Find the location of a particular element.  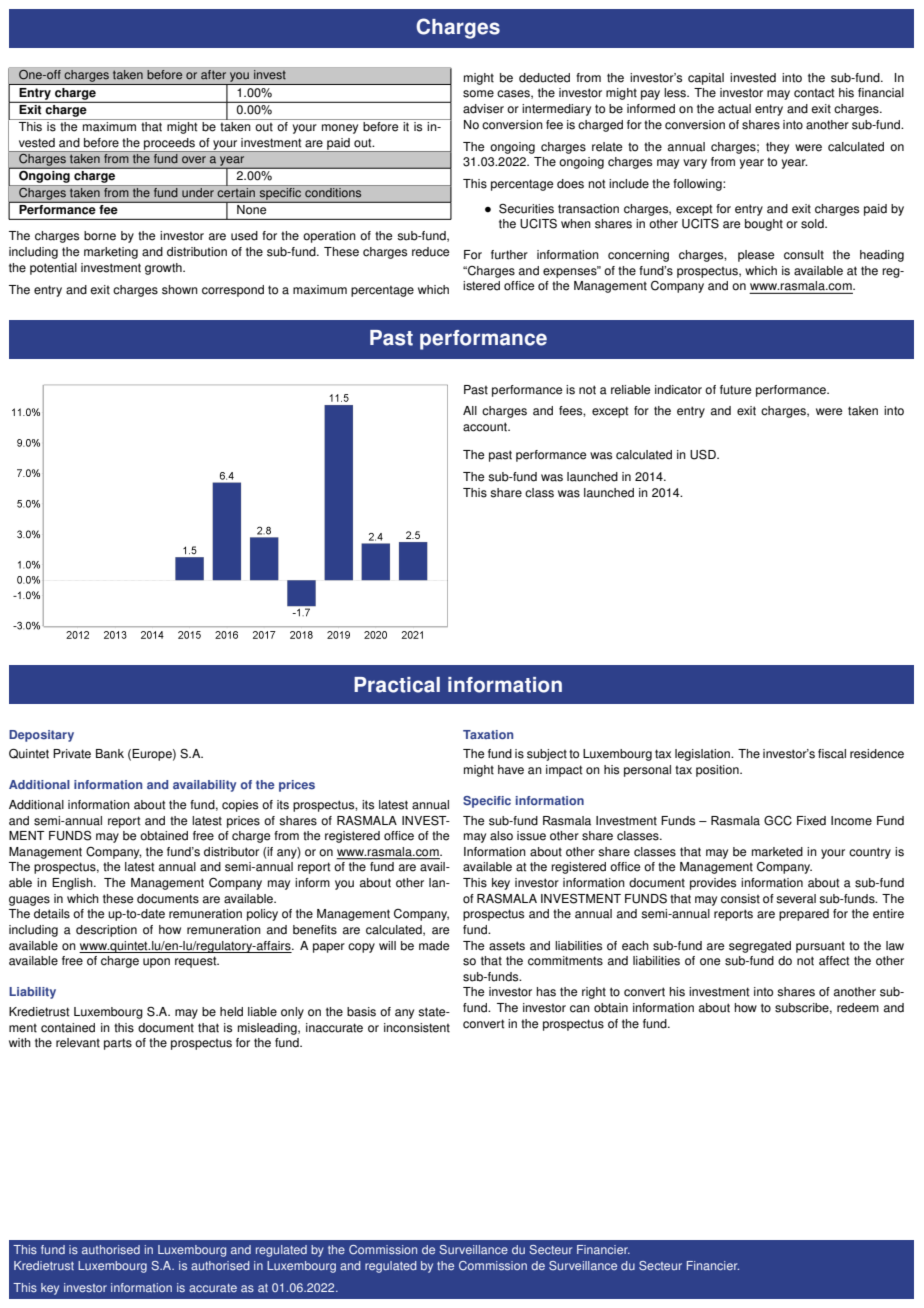

parts is located at coordinates (118, 1044).
